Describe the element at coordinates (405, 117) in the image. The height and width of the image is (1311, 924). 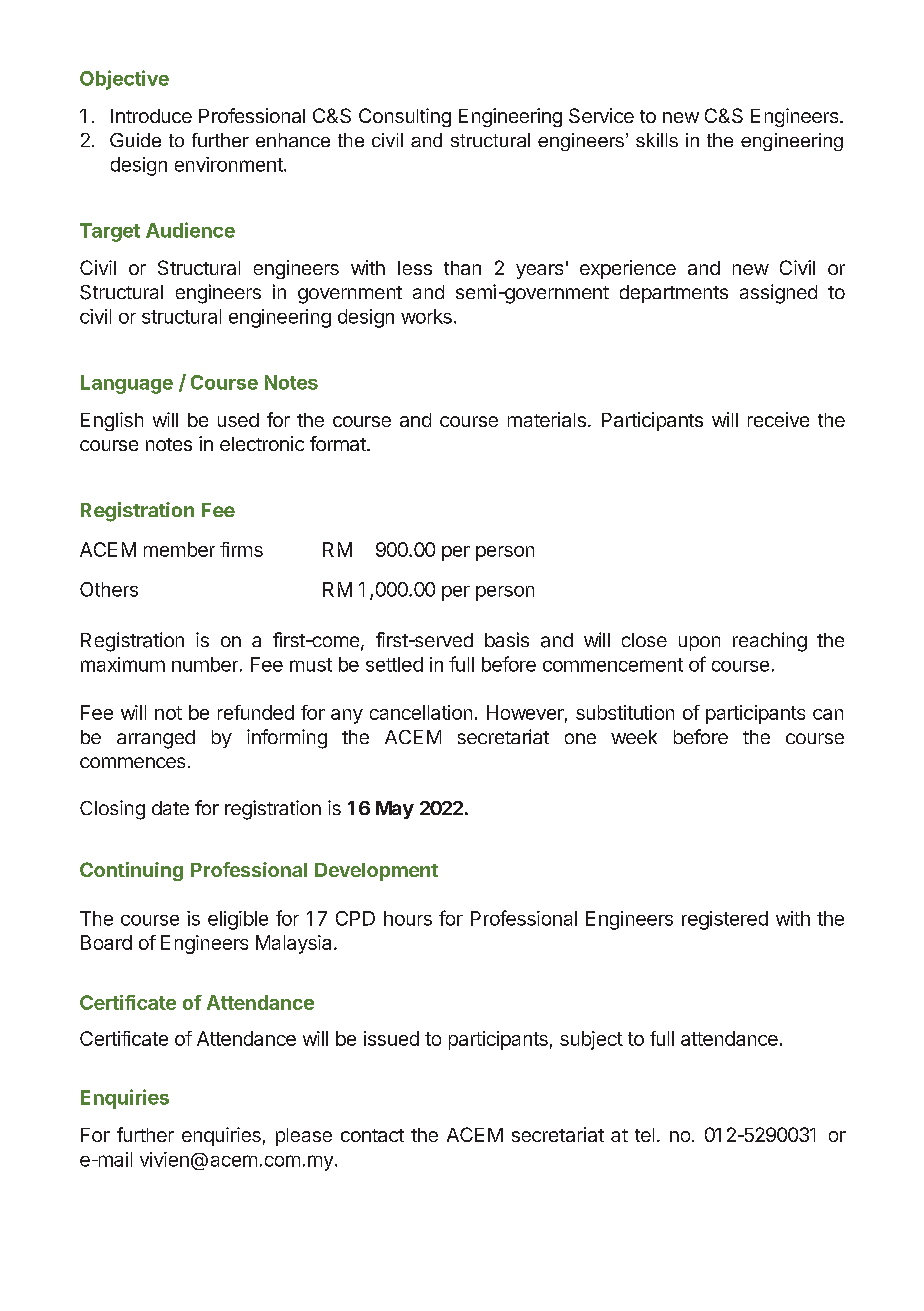
I see `Consulting` at that location.
